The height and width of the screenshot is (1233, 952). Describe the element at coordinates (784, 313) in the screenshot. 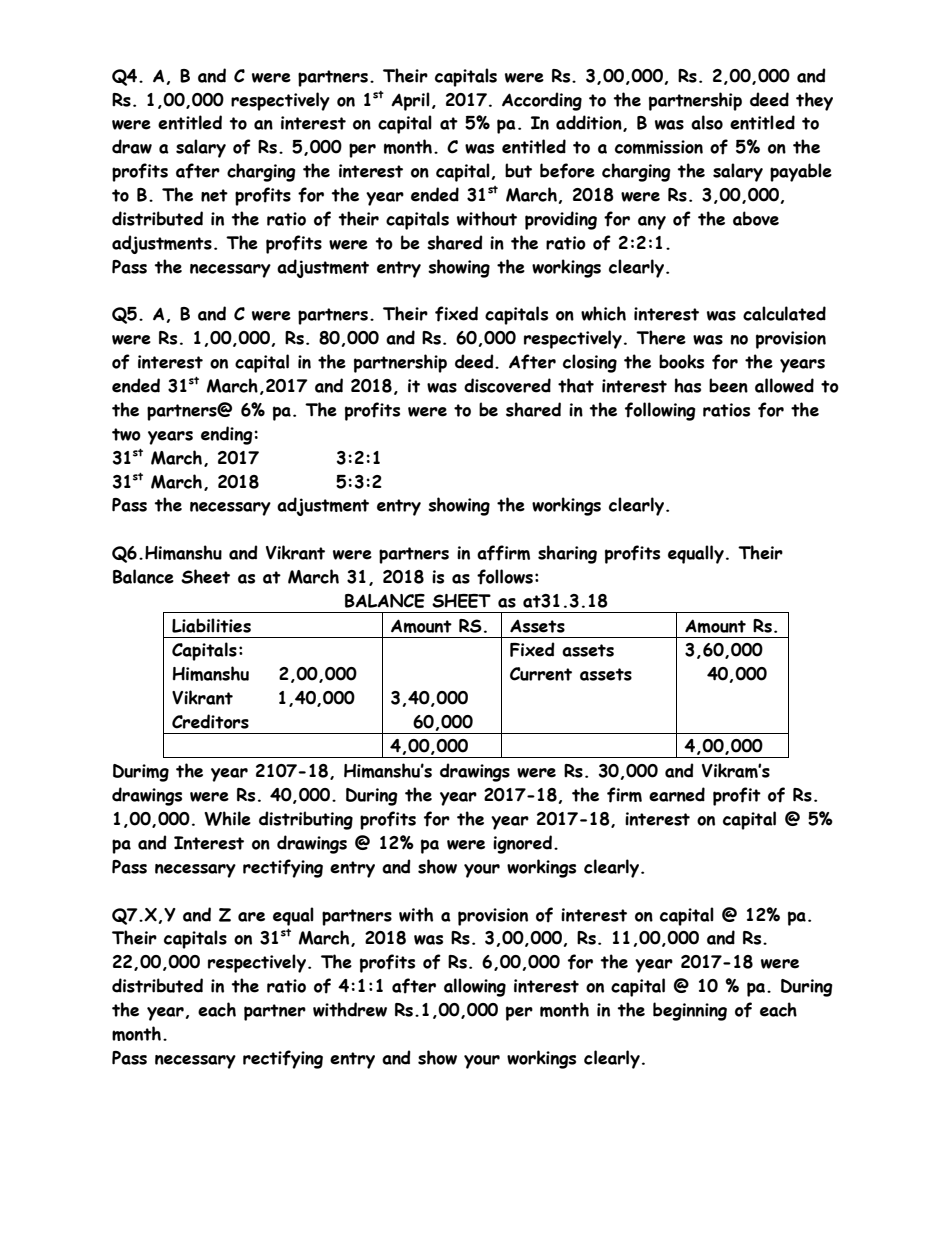

I see `calculated` at that location.
